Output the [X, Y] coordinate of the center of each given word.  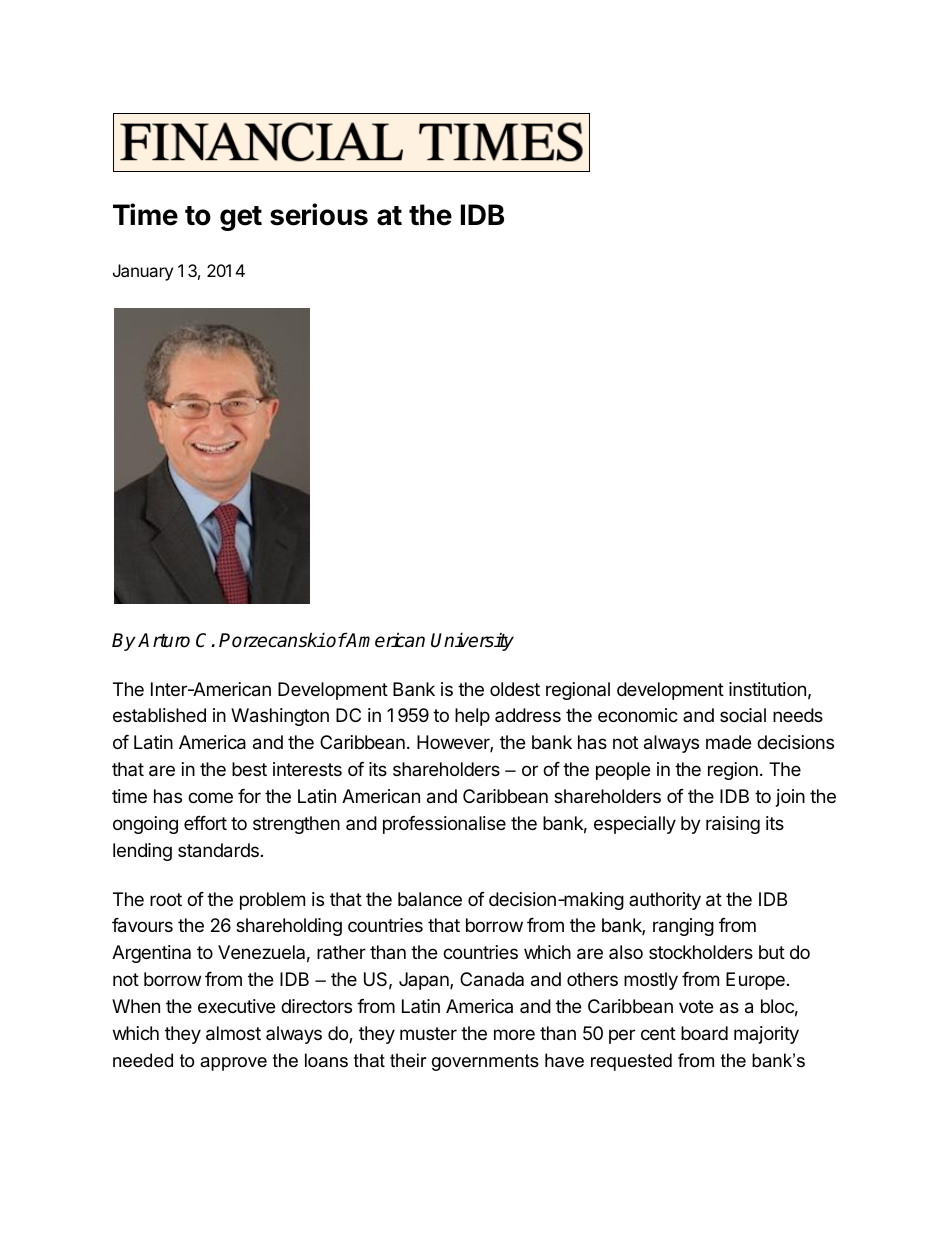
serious [319, 214]
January [143, 272]
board [704, 1033]
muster [428, 1033]
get [241, 218]
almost [233, 1033]
